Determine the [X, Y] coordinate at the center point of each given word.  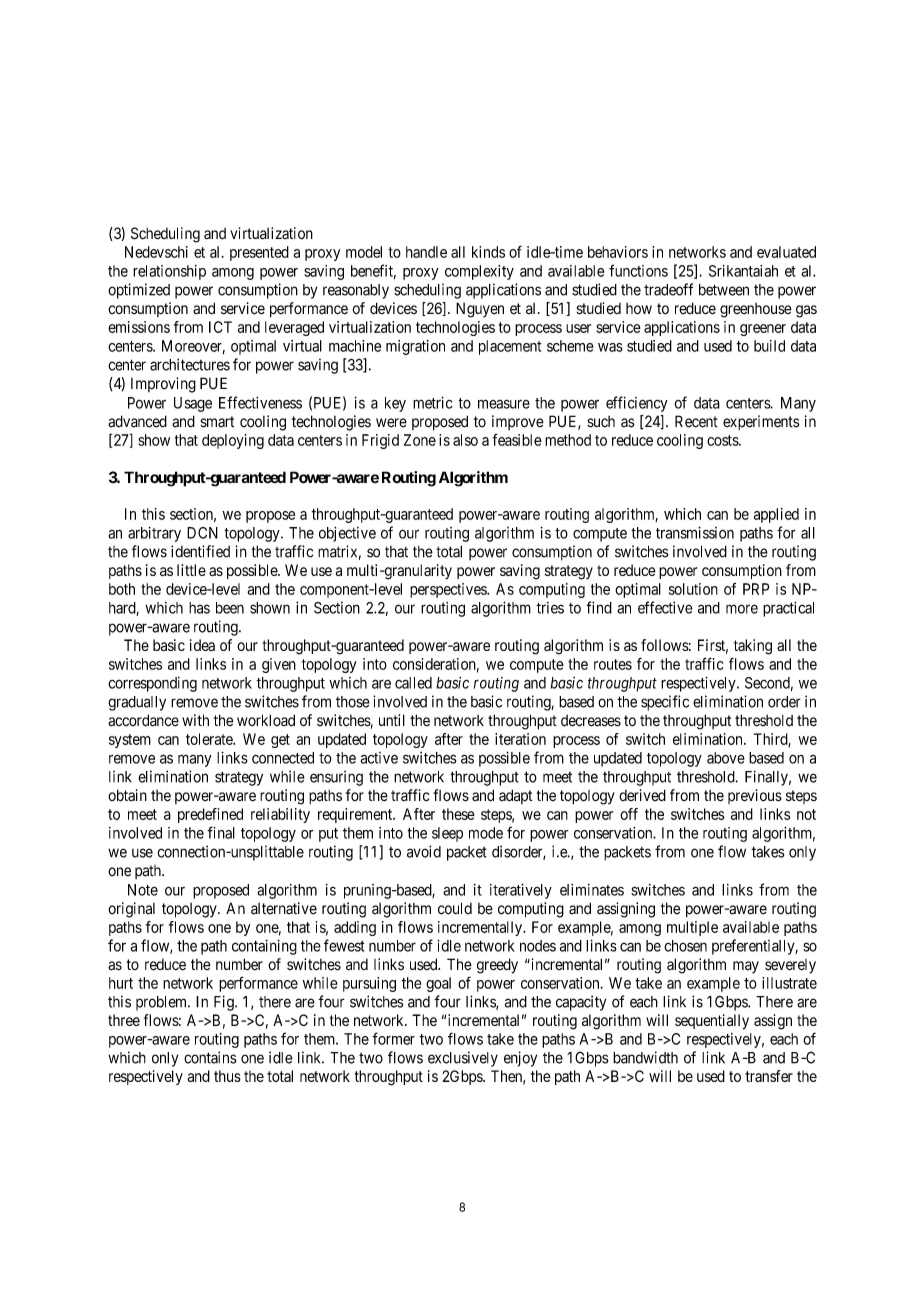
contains [210, 1057]
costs [723, 440]
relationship [169, 272]
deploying [233, 441]
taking [753, 647]
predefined [210, 815]
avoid [424, 851]
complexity [479, 272]
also [465, 440]
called [413, 683]
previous [755, 796]
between [724, 290]
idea [202, 645]
